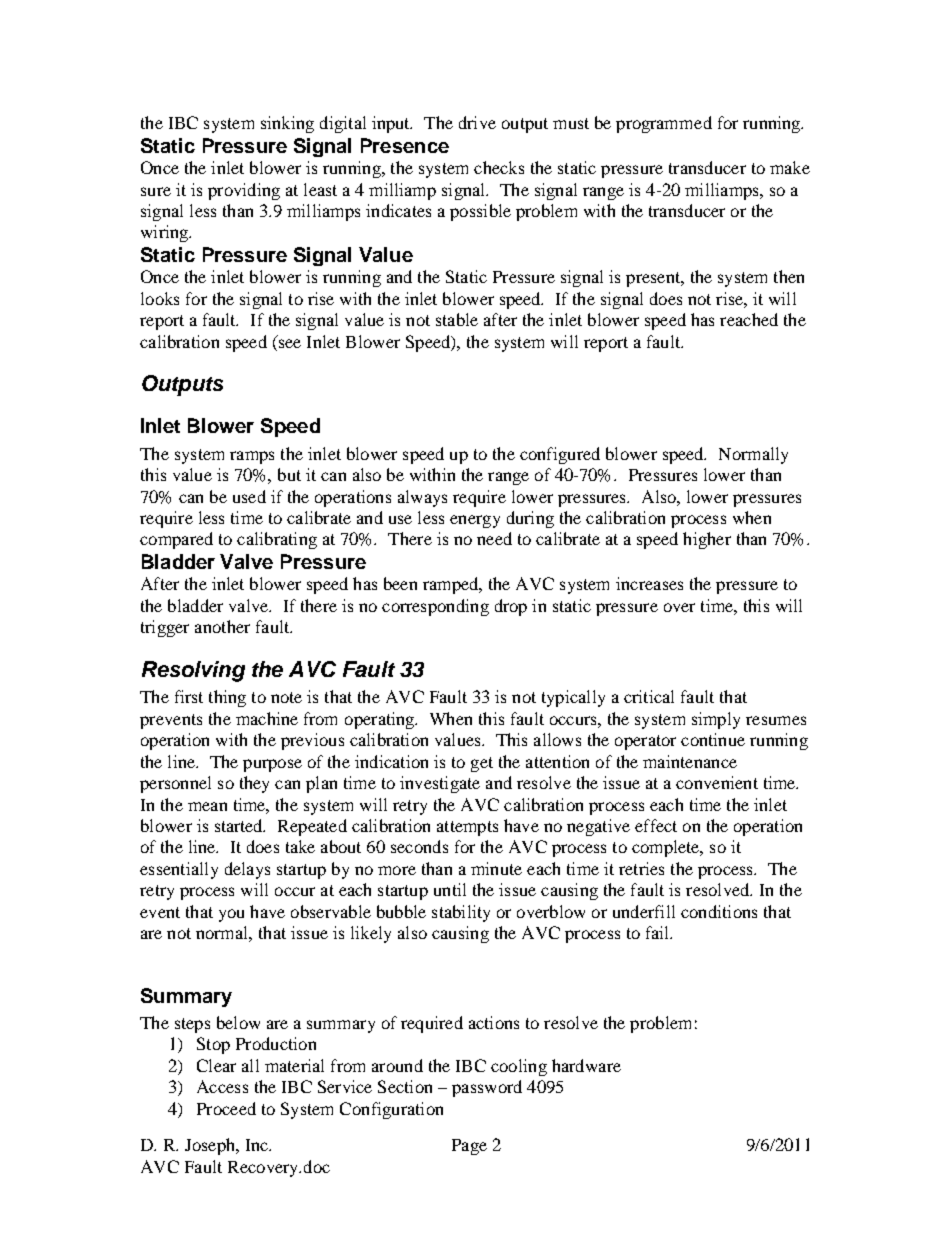 Image resolution: width=952 pixels, height=1233 pixels. I want to click on stable, so click(457, 319).
